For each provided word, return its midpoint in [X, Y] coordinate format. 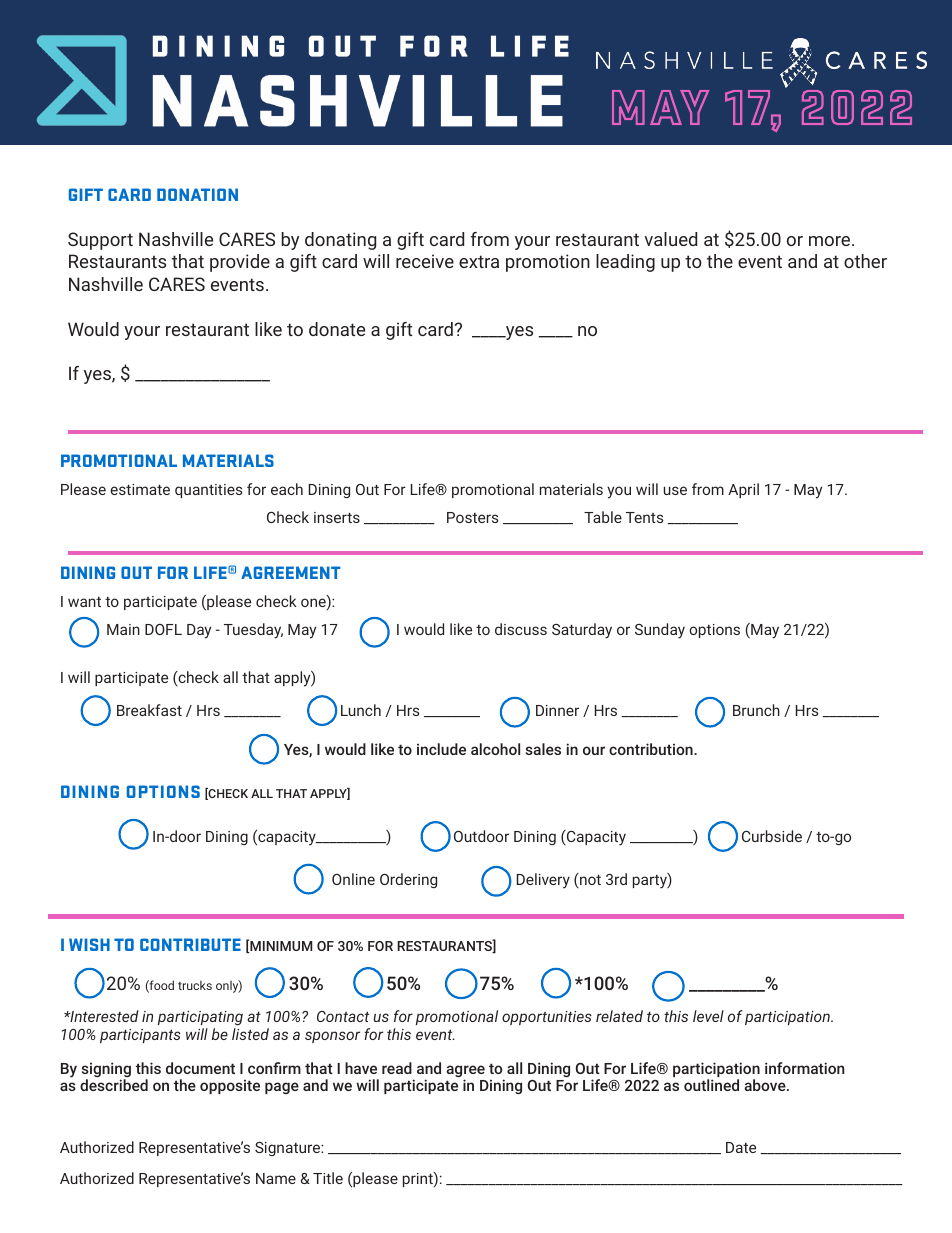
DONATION [197, 194]
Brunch [756, 710]
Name [276, 1178]
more [831, 241]
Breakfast [149, 710]
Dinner [557, 710]
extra [479, 261]
